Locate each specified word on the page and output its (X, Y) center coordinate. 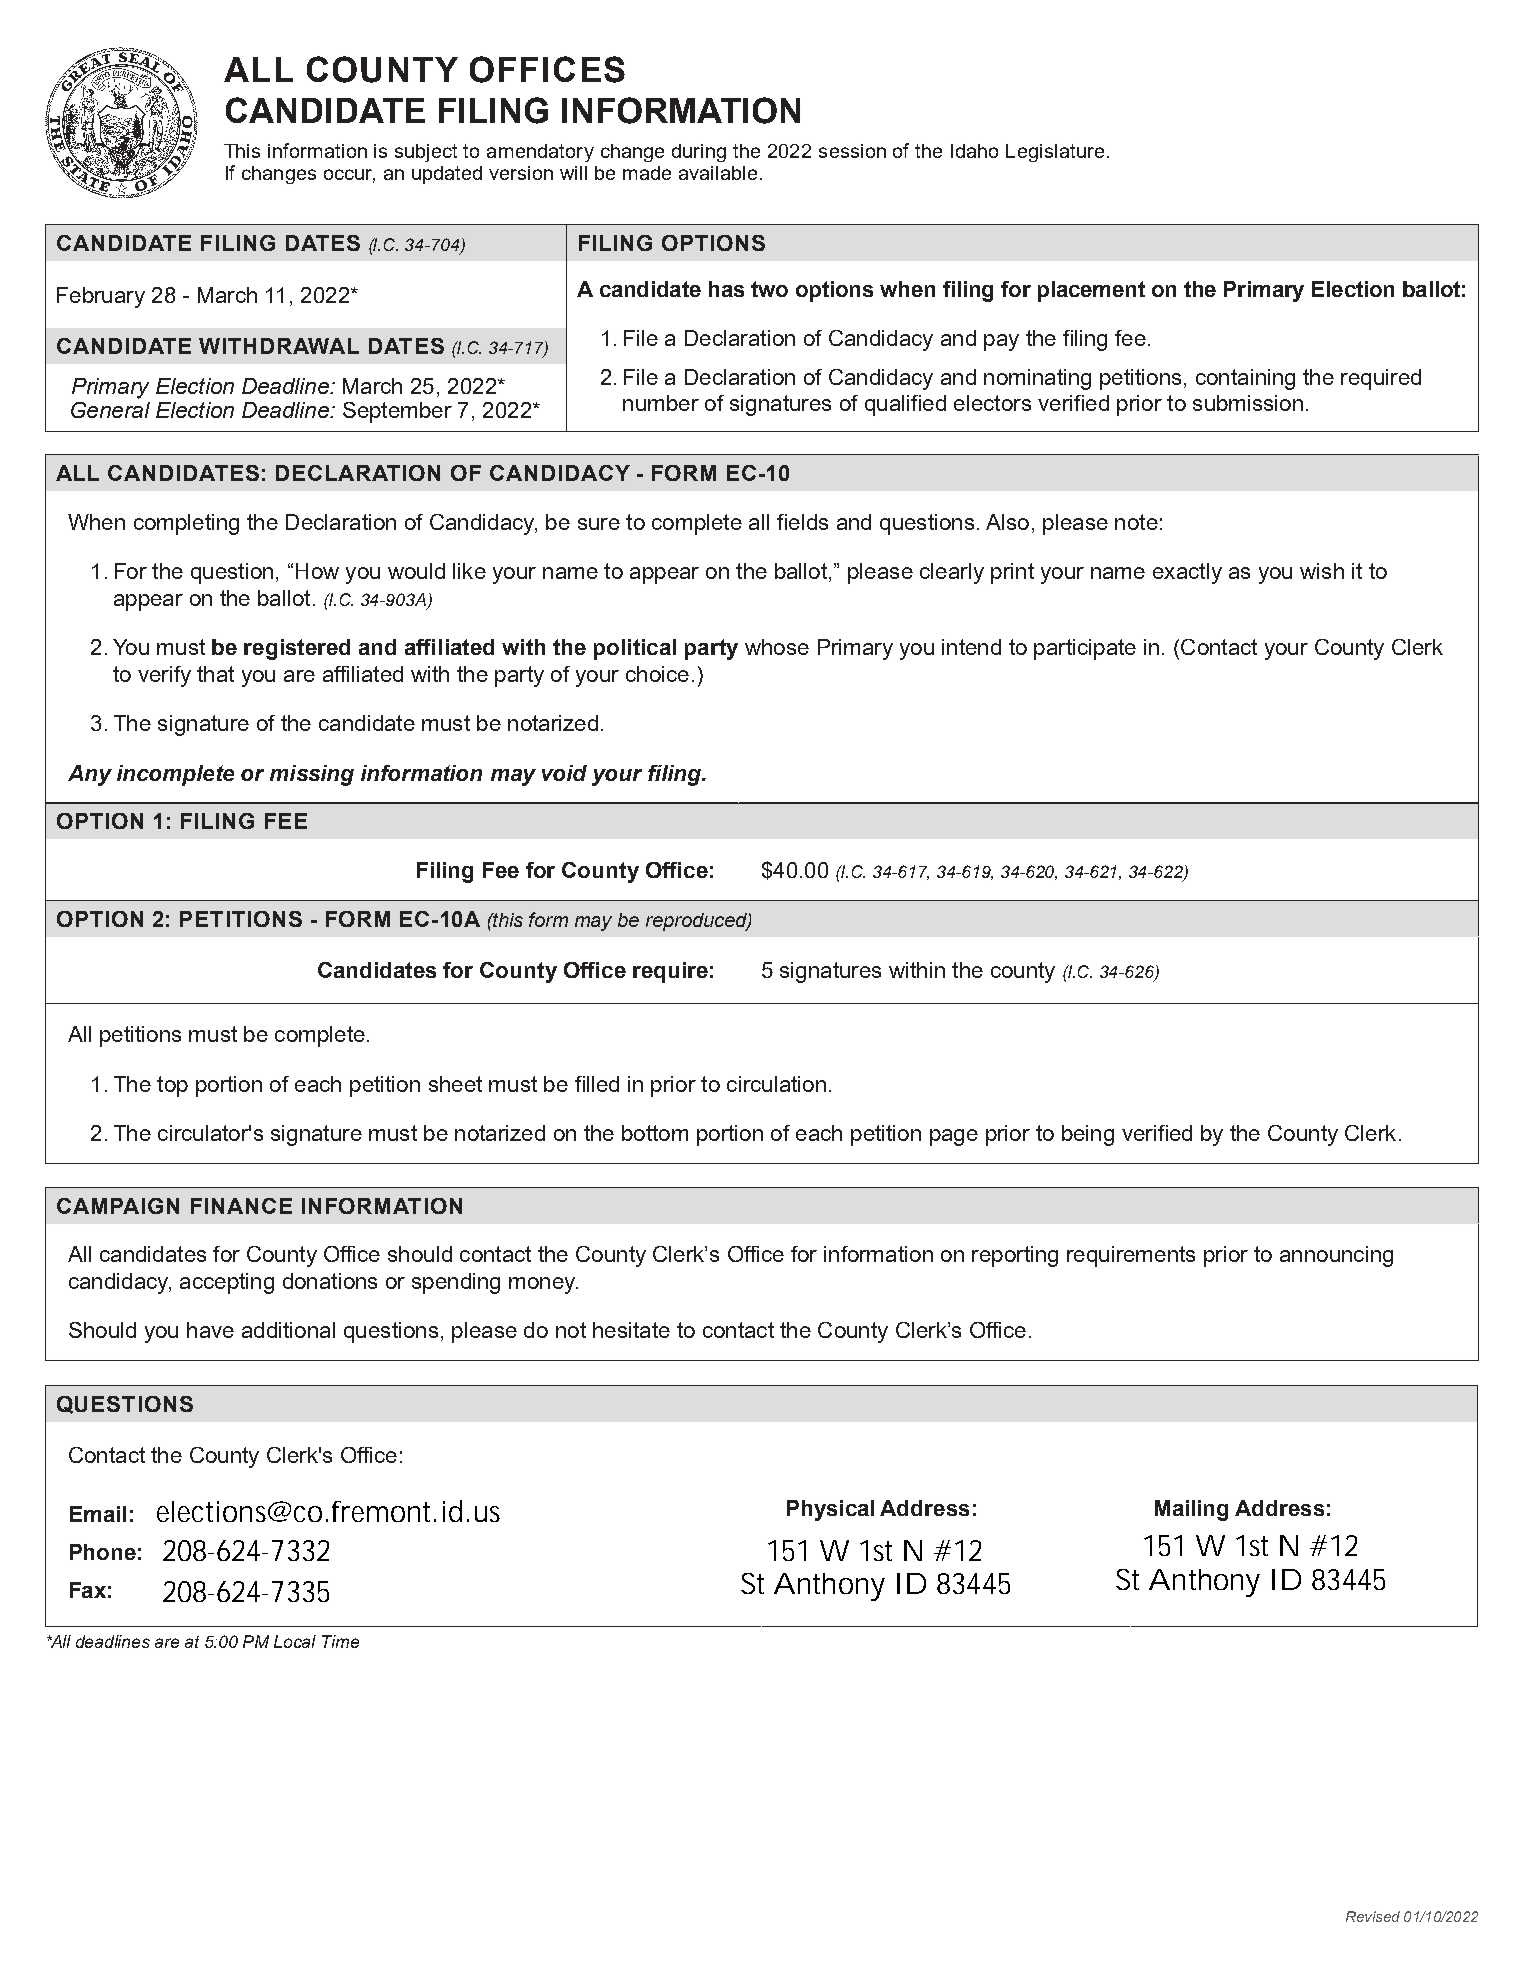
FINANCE (241, 1206)
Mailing (1191, 1510)
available (718, 173)
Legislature (1055, 153)
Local (295, 1641)
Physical (830, 1510)
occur (349, 176)
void (564, 773)
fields (802, 522)
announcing (1336, 1256)
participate (1085, 649)
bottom (655, 1133)
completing (186, 524)
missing (312, 775)
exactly (1187, 573)
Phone (103, 1552)
